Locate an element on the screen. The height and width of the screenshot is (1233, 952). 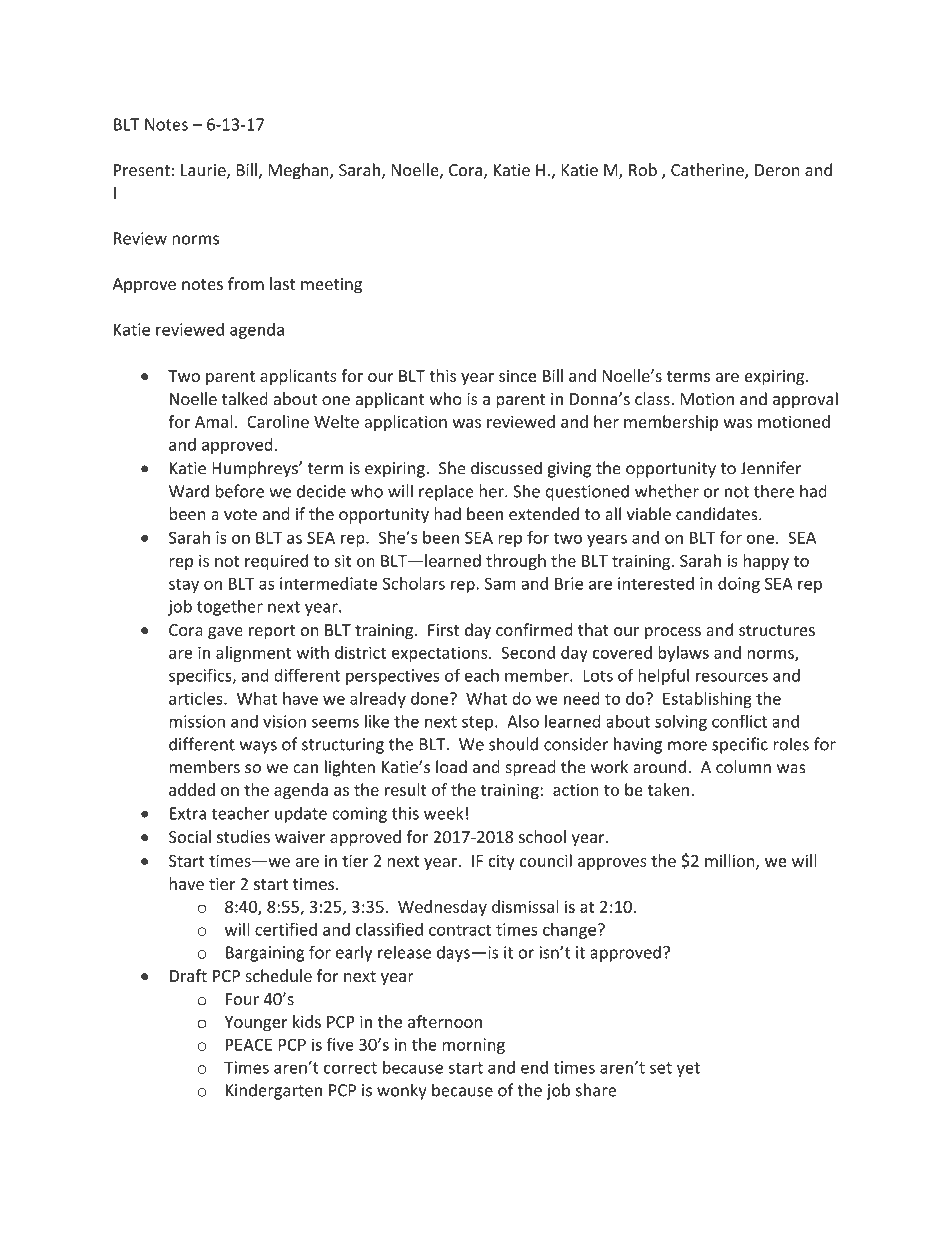
million is located at coordinates (731, 861).
